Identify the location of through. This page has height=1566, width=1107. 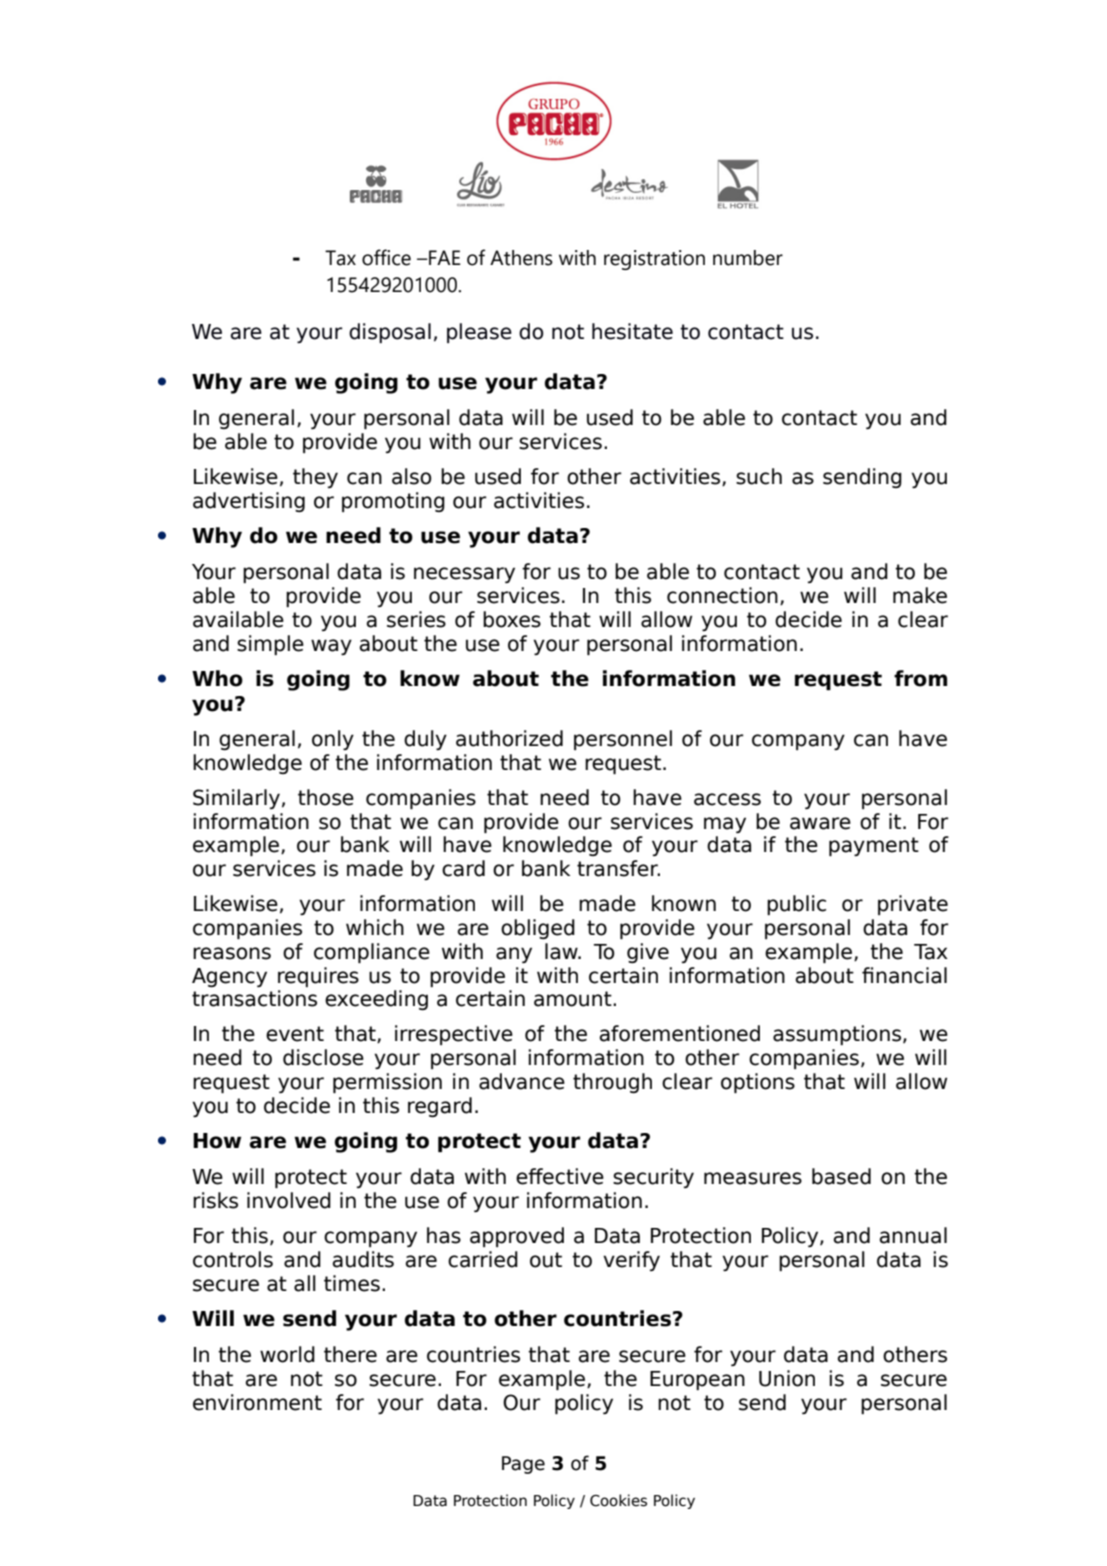
(612, 1083).
